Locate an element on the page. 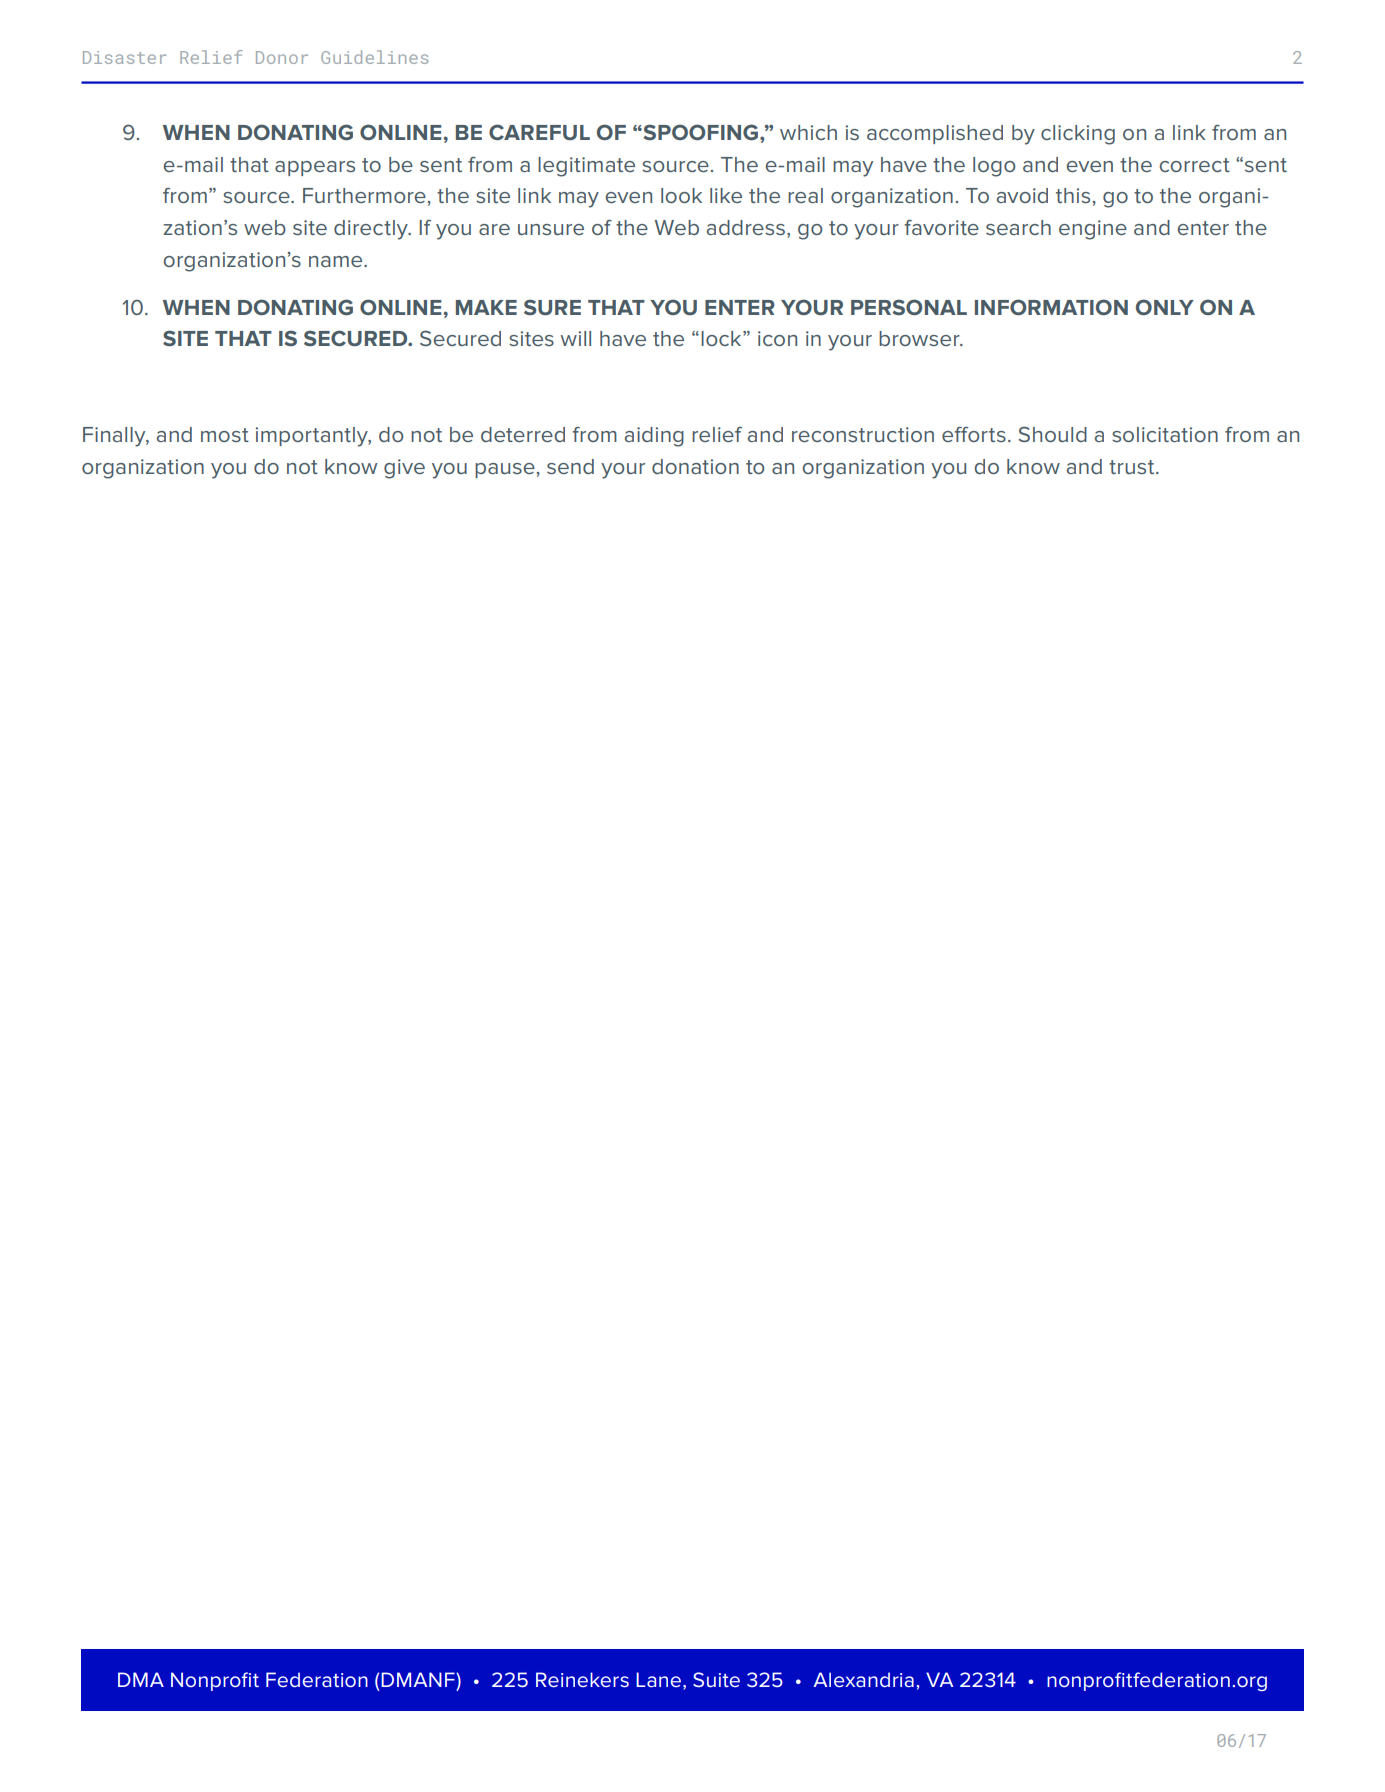  Lane is located at coordinates (660, 1679).
